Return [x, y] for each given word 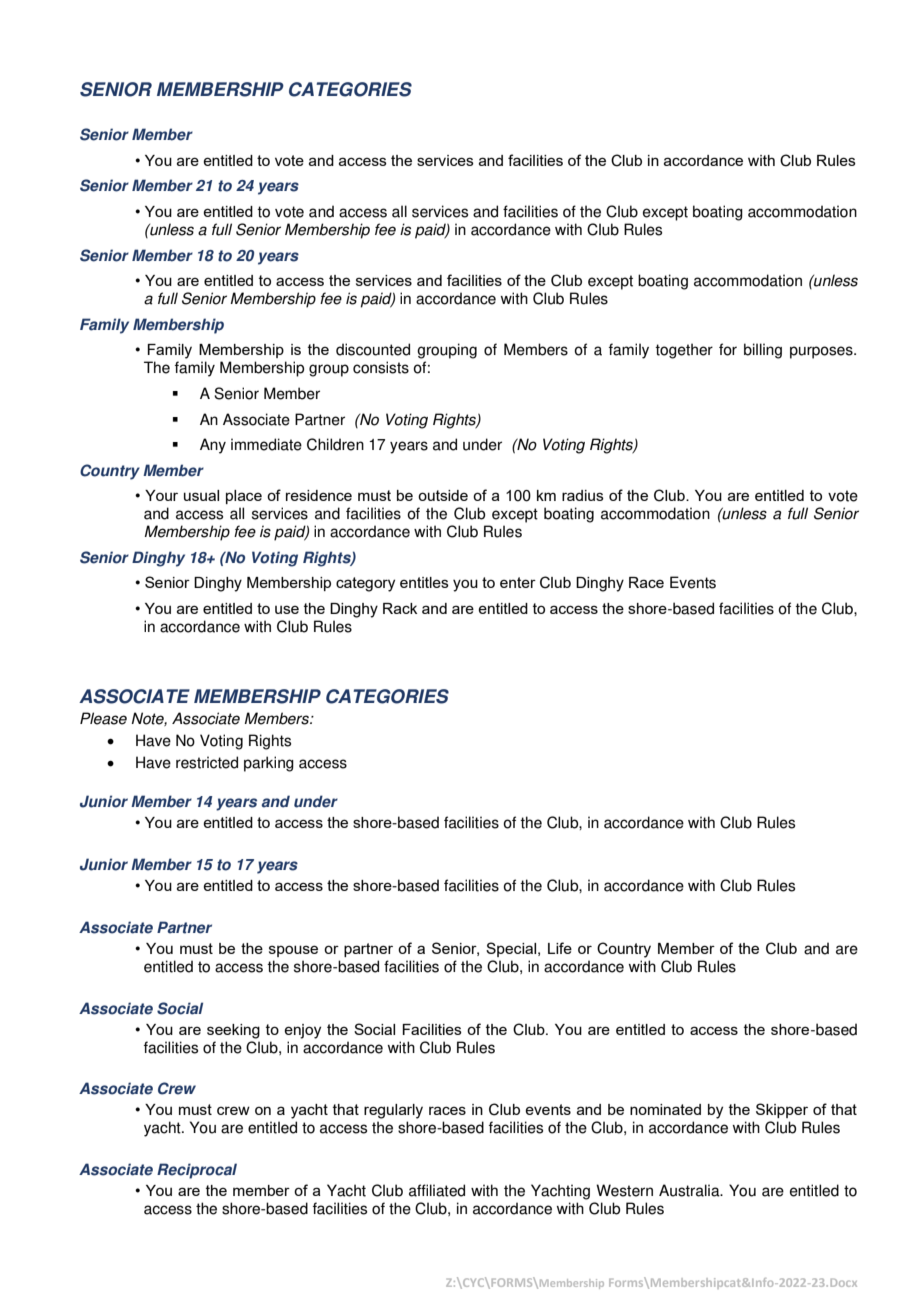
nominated [665, 1109]
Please [103, 718]
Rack [400, 608]
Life [560, 948]
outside [443, 495]
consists [381, 367]
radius [583, 495]
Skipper [782, 1110]
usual [201, 495]
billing [763, 351]
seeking [233, 1031]
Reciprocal [197, 1171]
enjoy [302, 1031]
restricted [207, 762]
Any [213, 446]
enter [518, 582]
